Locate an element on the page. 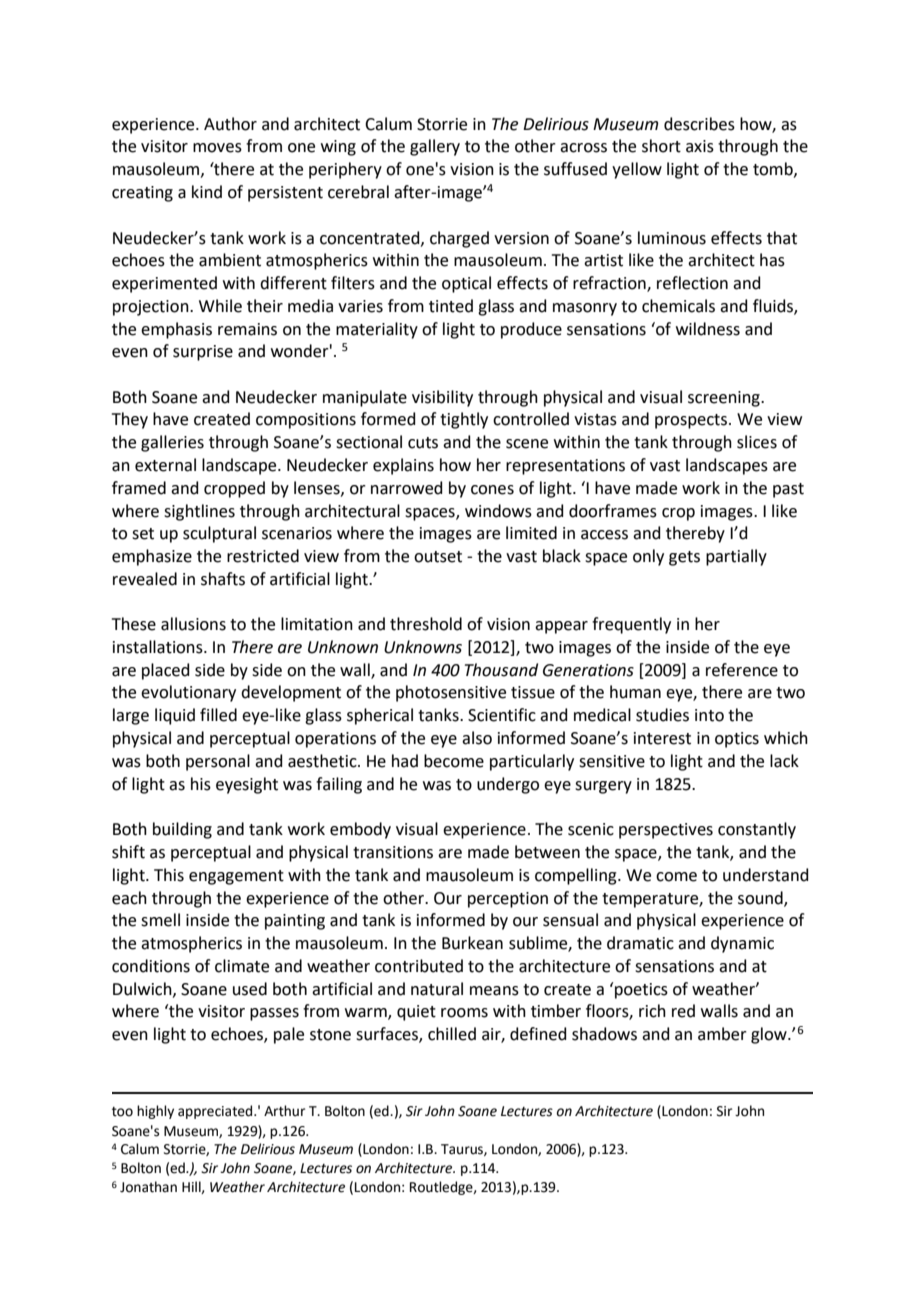 This image has width=924, height=1308. appreciated is located at coordinates (216, 1112).
